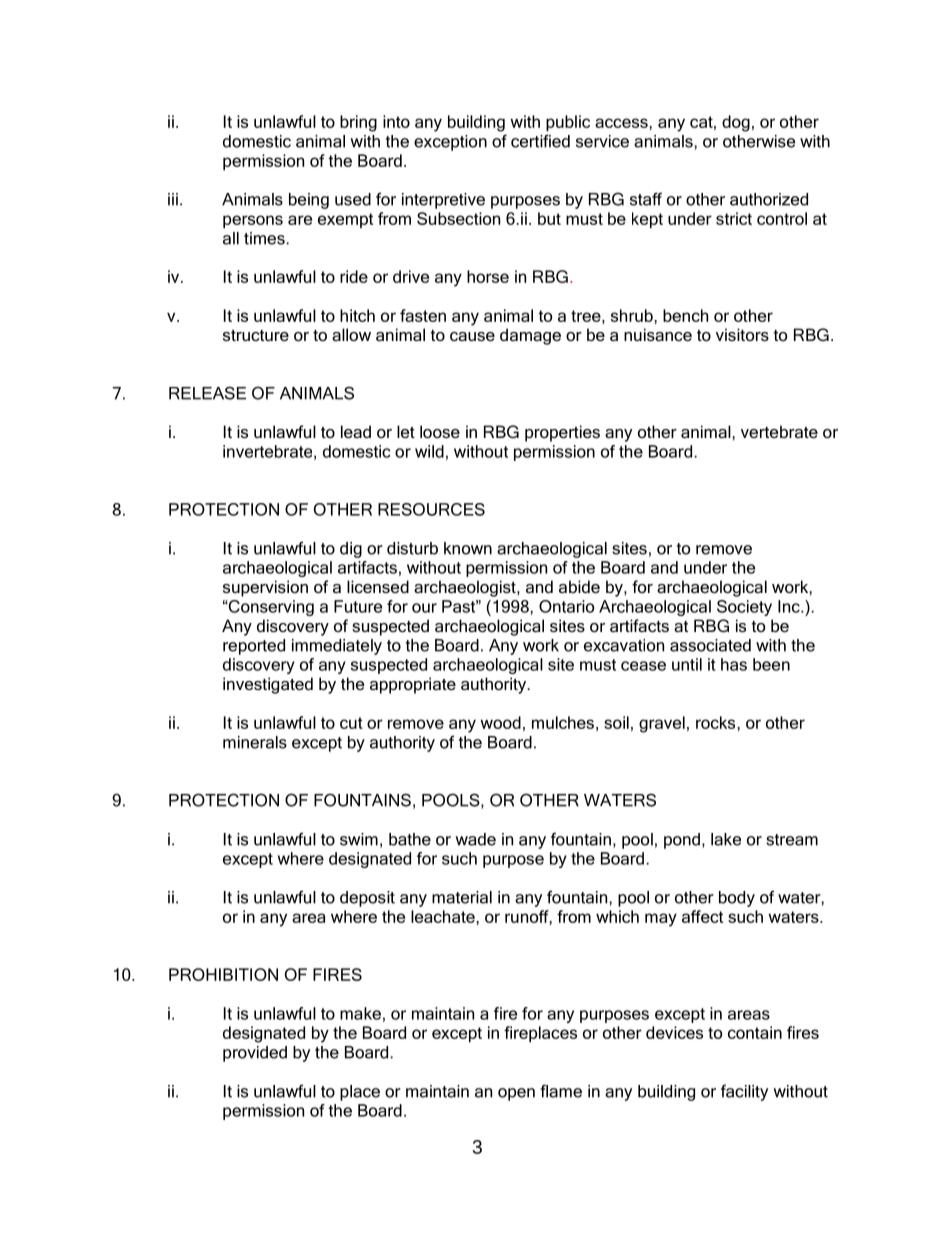 This document has height=1233, width=952. I want to click on supervision, so click(265, 588).
